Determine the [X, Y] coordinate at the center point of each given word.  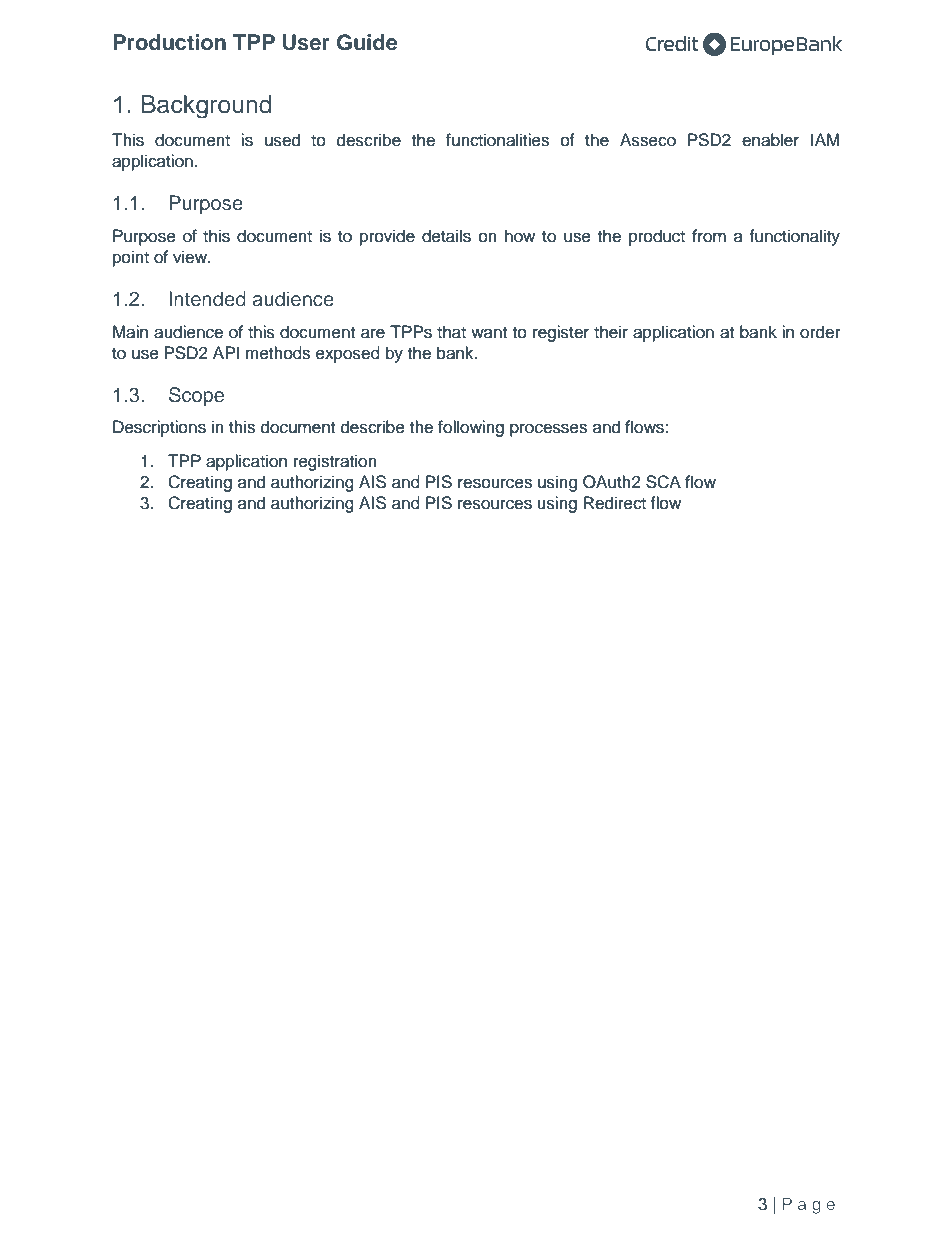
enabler [770, 140]
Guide [367, 42]
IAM [825, 139]
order [820, 332]
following [471, 428]
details [446, 236]
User [306, 42]
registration [335, 462]
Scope [196, 396]
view [191, 257]
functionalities [497, 140]
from [709, 236]
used [282, 140]
